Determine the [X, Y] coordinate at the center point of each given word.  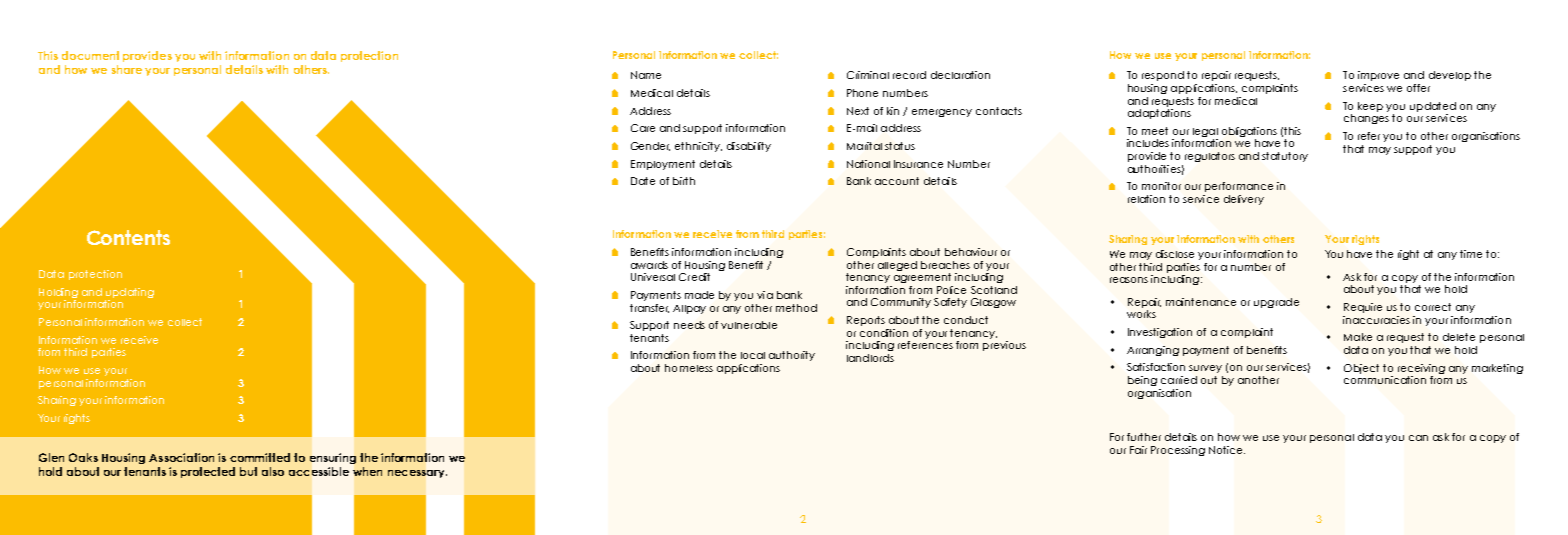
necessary [417, 474]
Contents [128, 237]
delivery [1244, 200]
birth [684, 181]
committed [260, 457]
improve [1378, 76]
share [127, 69]
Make [1358, 337]
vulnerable [749, 325]
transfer [649, 308]
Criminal [868, 75]
